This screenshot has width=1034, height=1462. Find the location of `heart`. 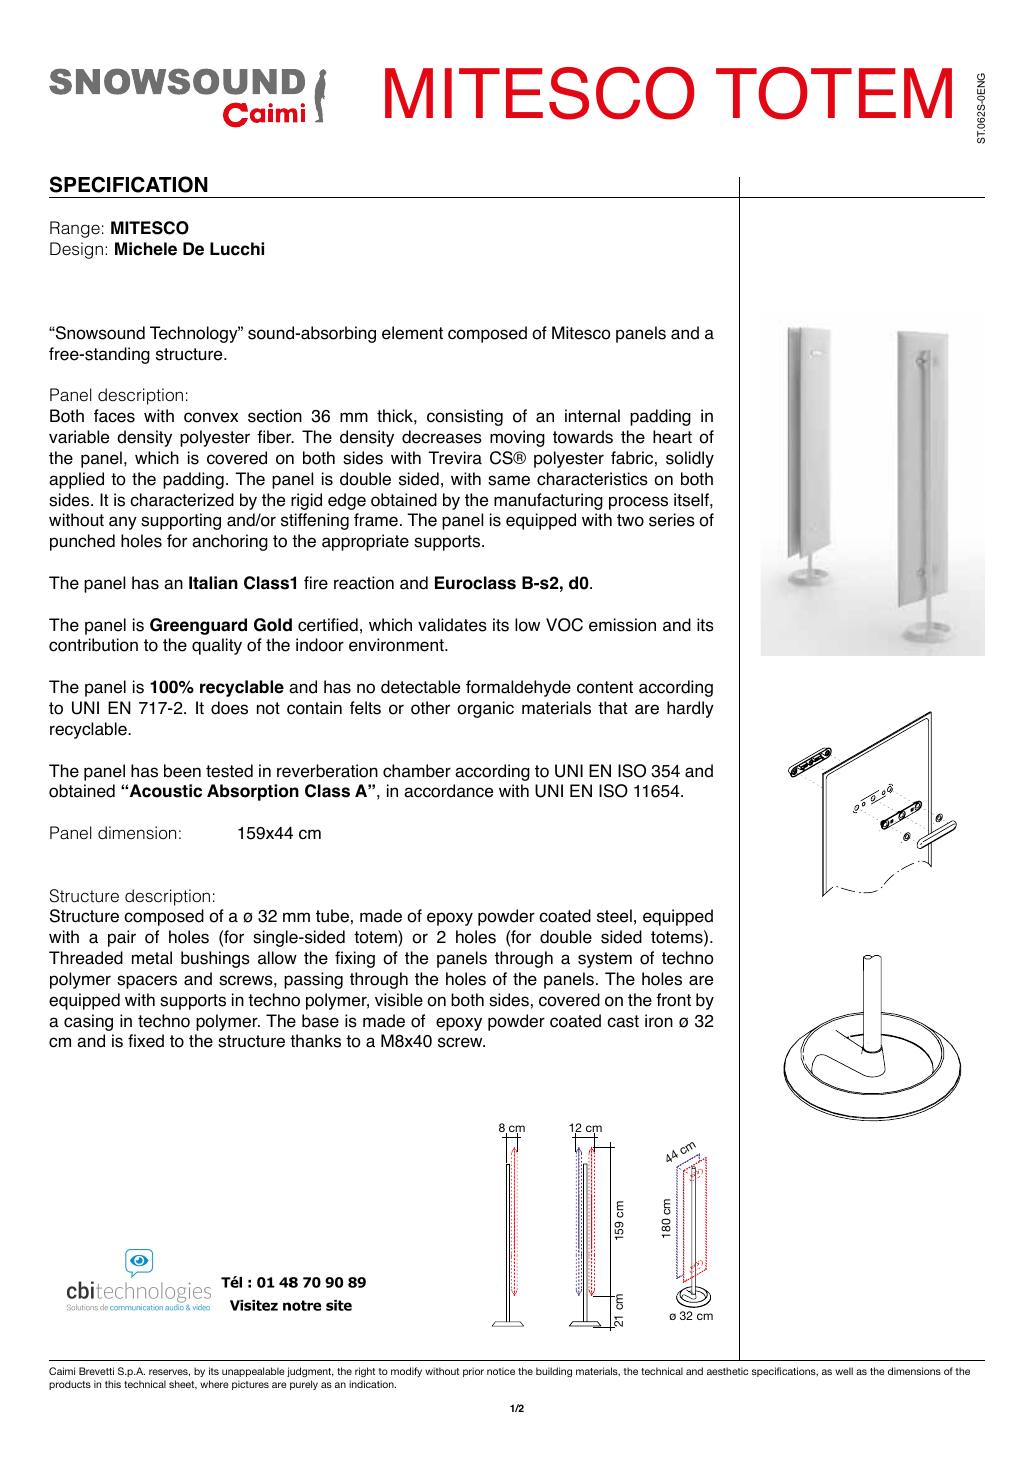

heart is located at coordinates (672, 437).
